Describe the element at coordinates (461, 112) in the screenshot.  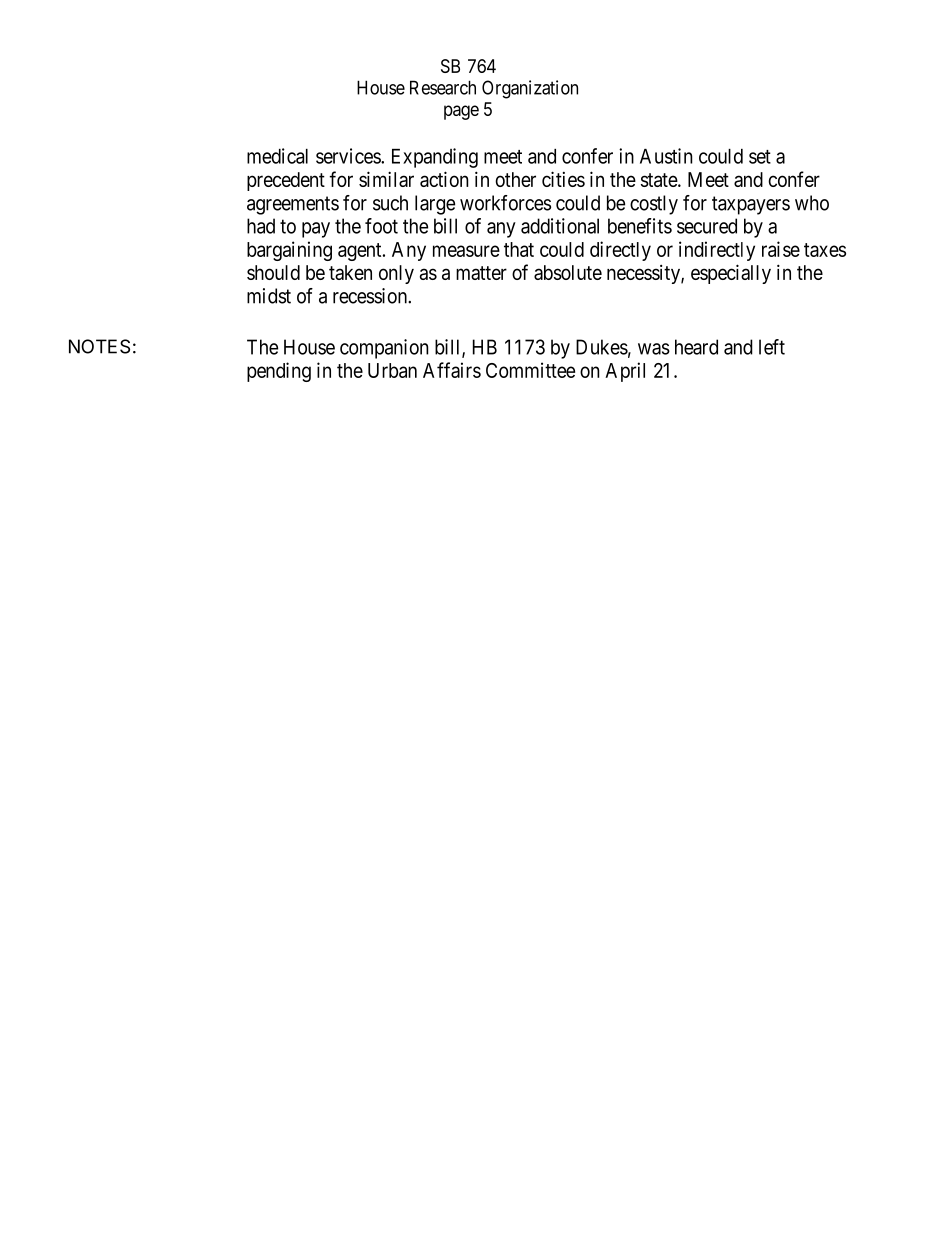
I see `page` at that location.
